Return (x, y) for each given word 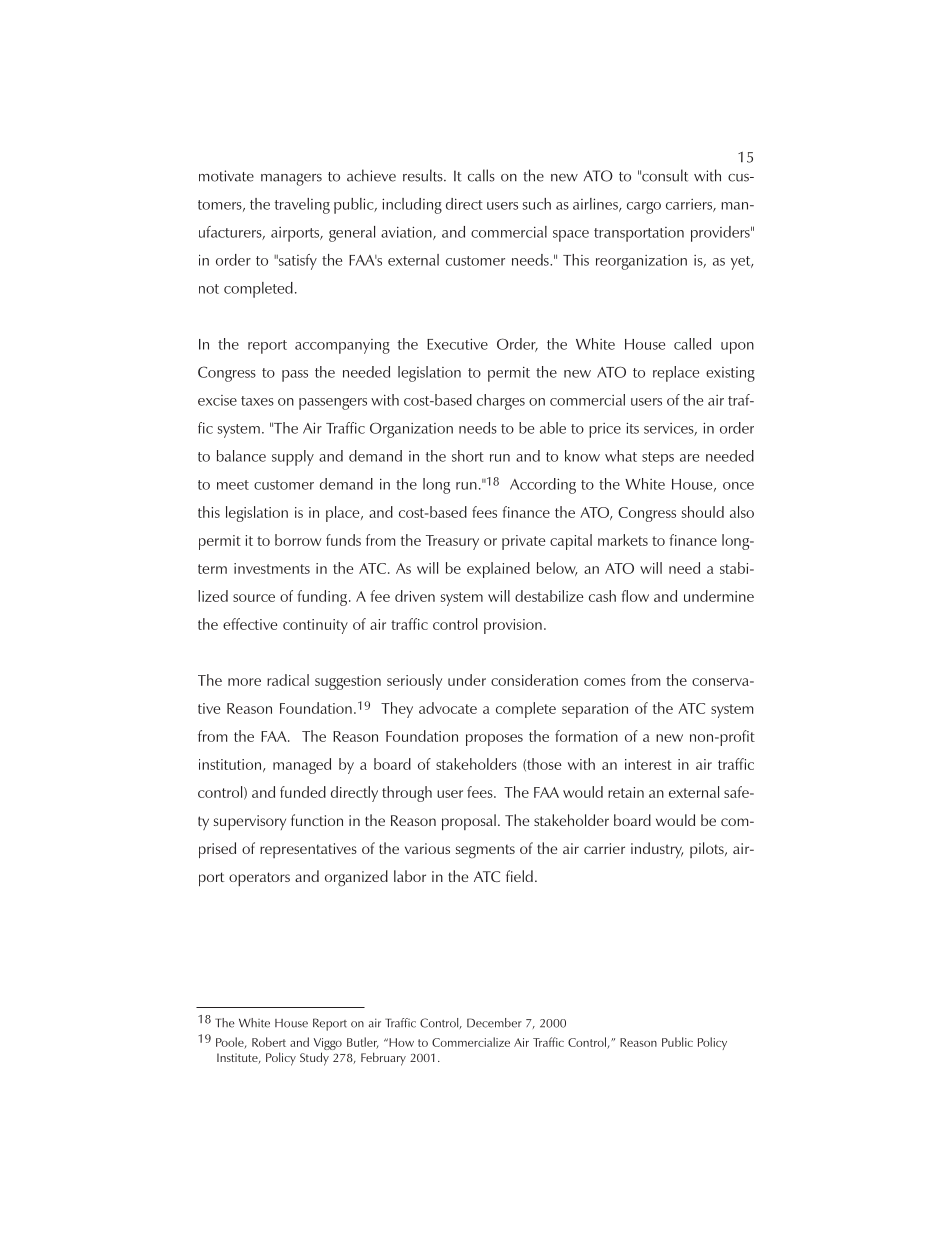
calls (481, 175)
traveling (302, 206)
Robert (269, 1042)
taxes (257, 401)
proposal (469, 822)
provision (513, 626)
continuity (315, 626)
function (317, 820)
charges (501, 402)
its (632, 428)
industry (657, 850)
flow (635, 596)
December (494, 1023)
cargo (644, 208)
